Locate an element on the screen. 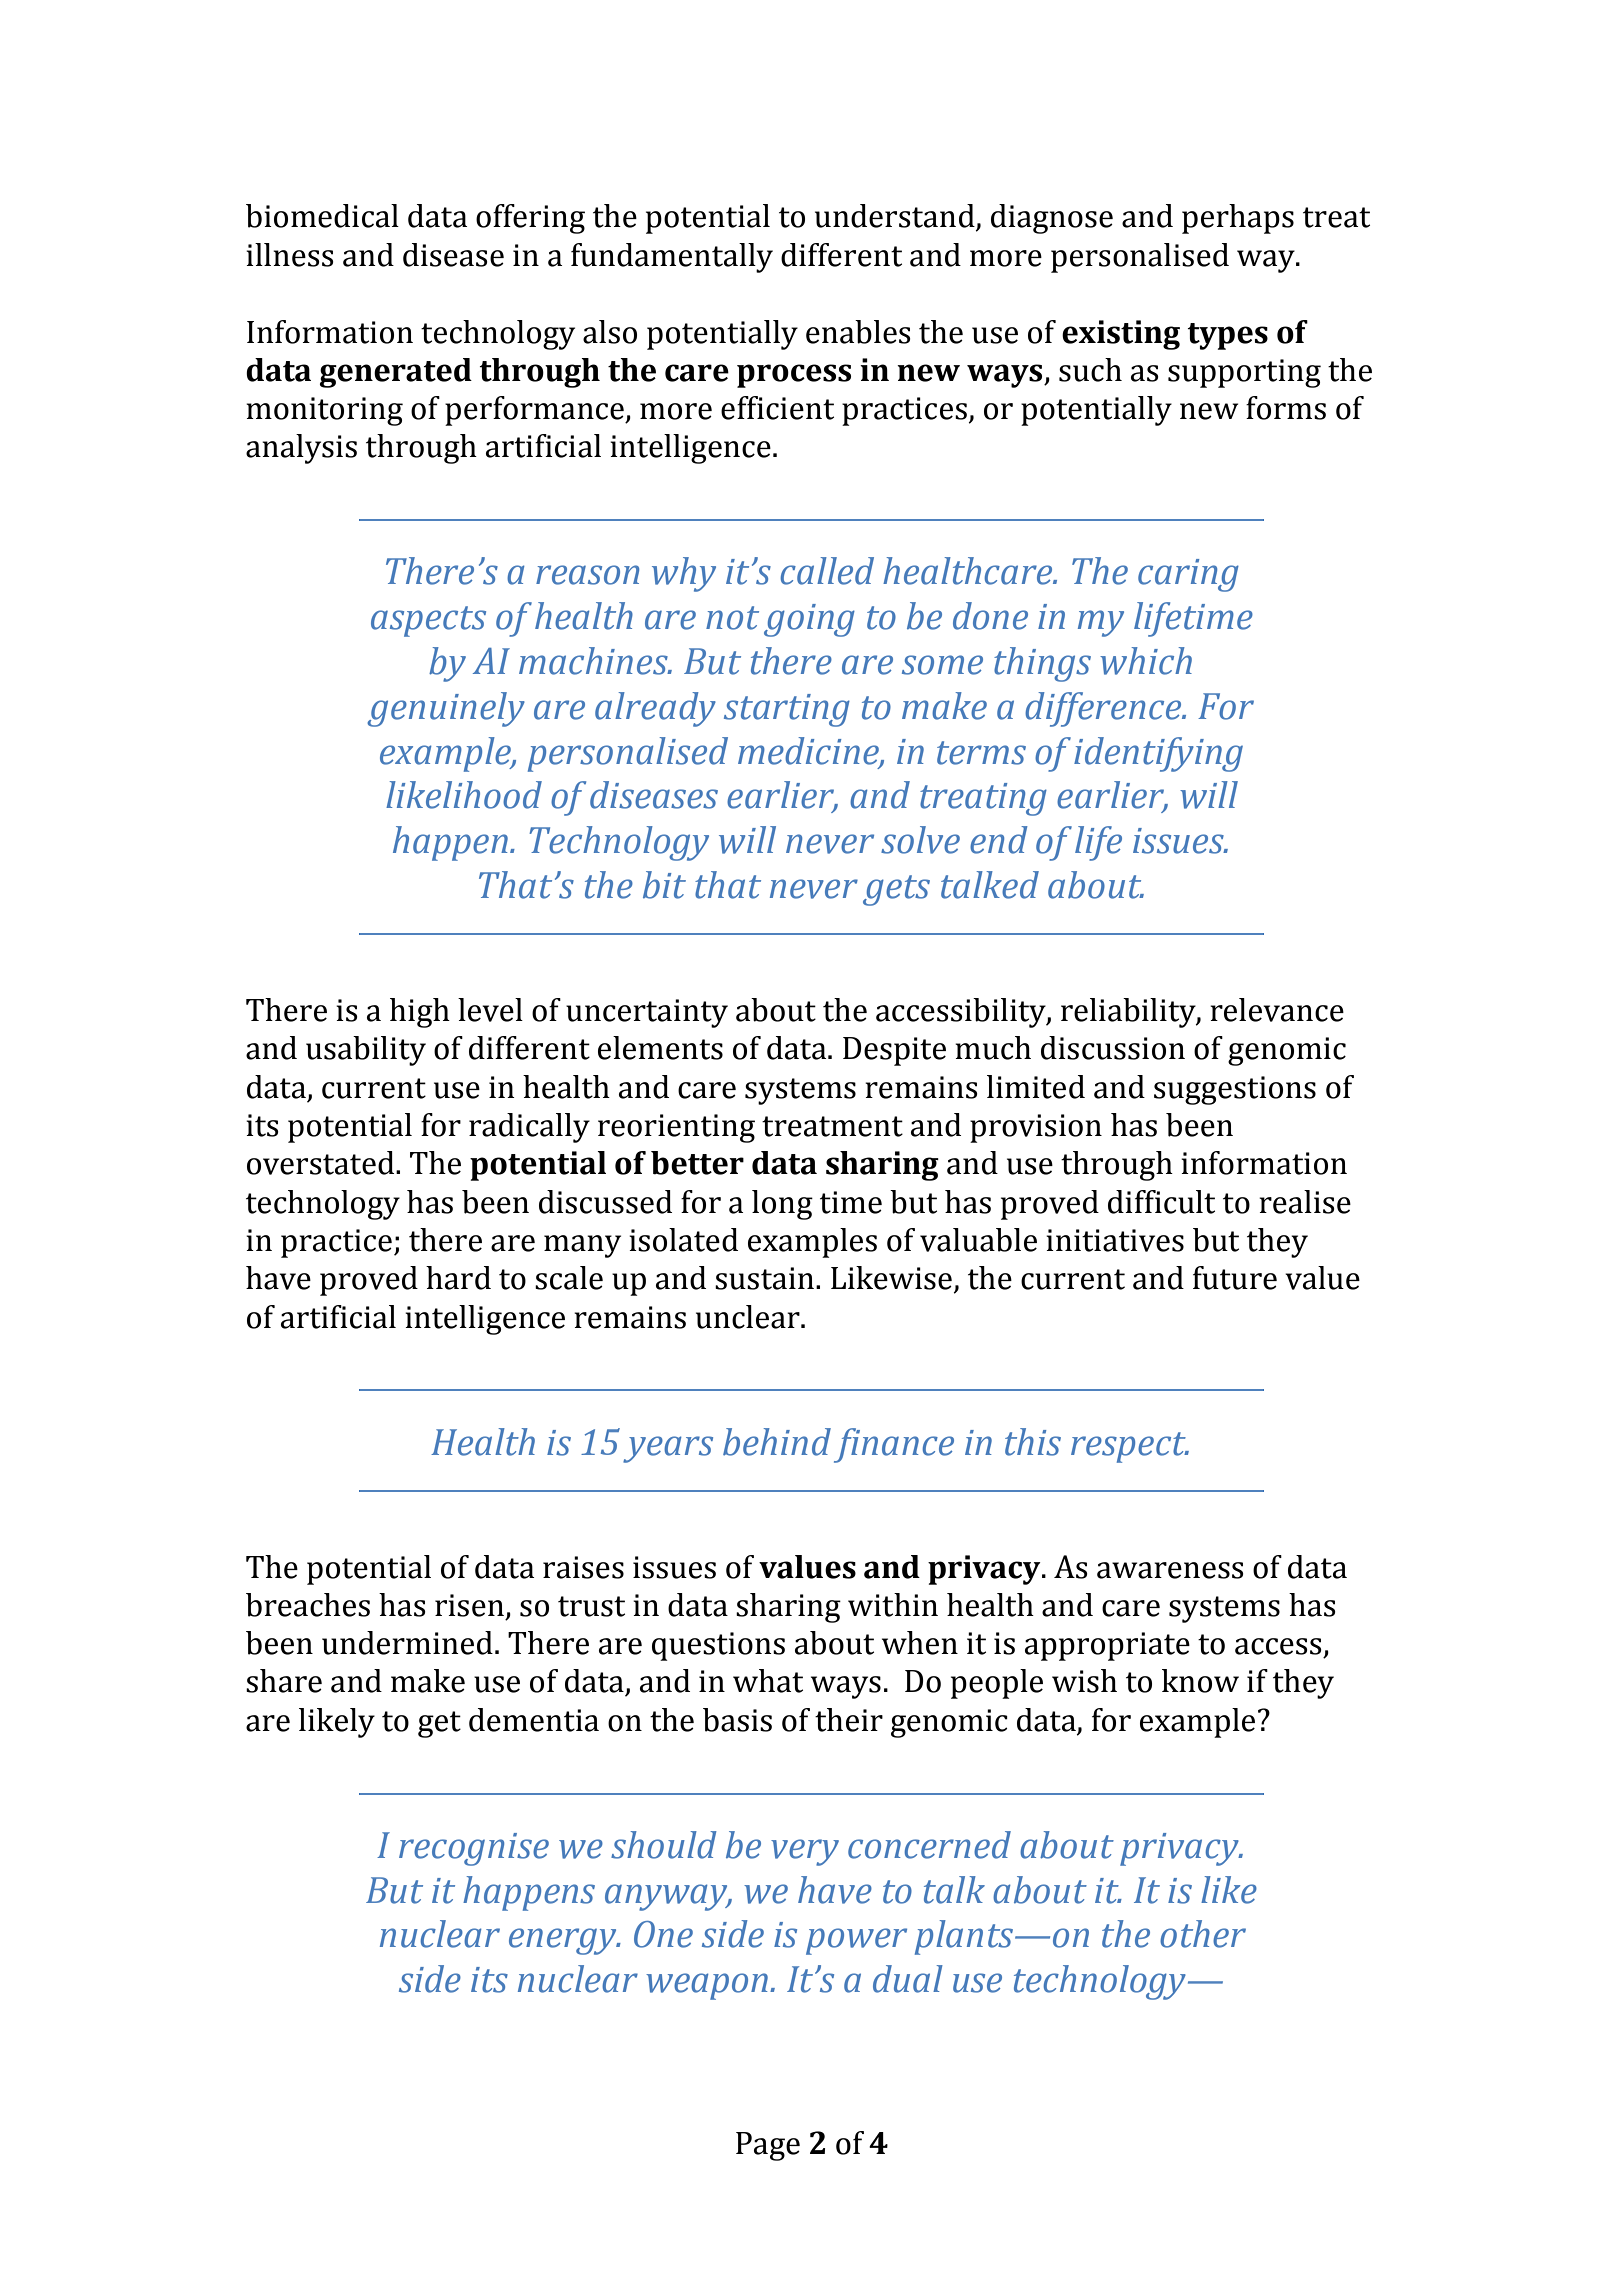  energy is located at coordinates (564, 1941).
